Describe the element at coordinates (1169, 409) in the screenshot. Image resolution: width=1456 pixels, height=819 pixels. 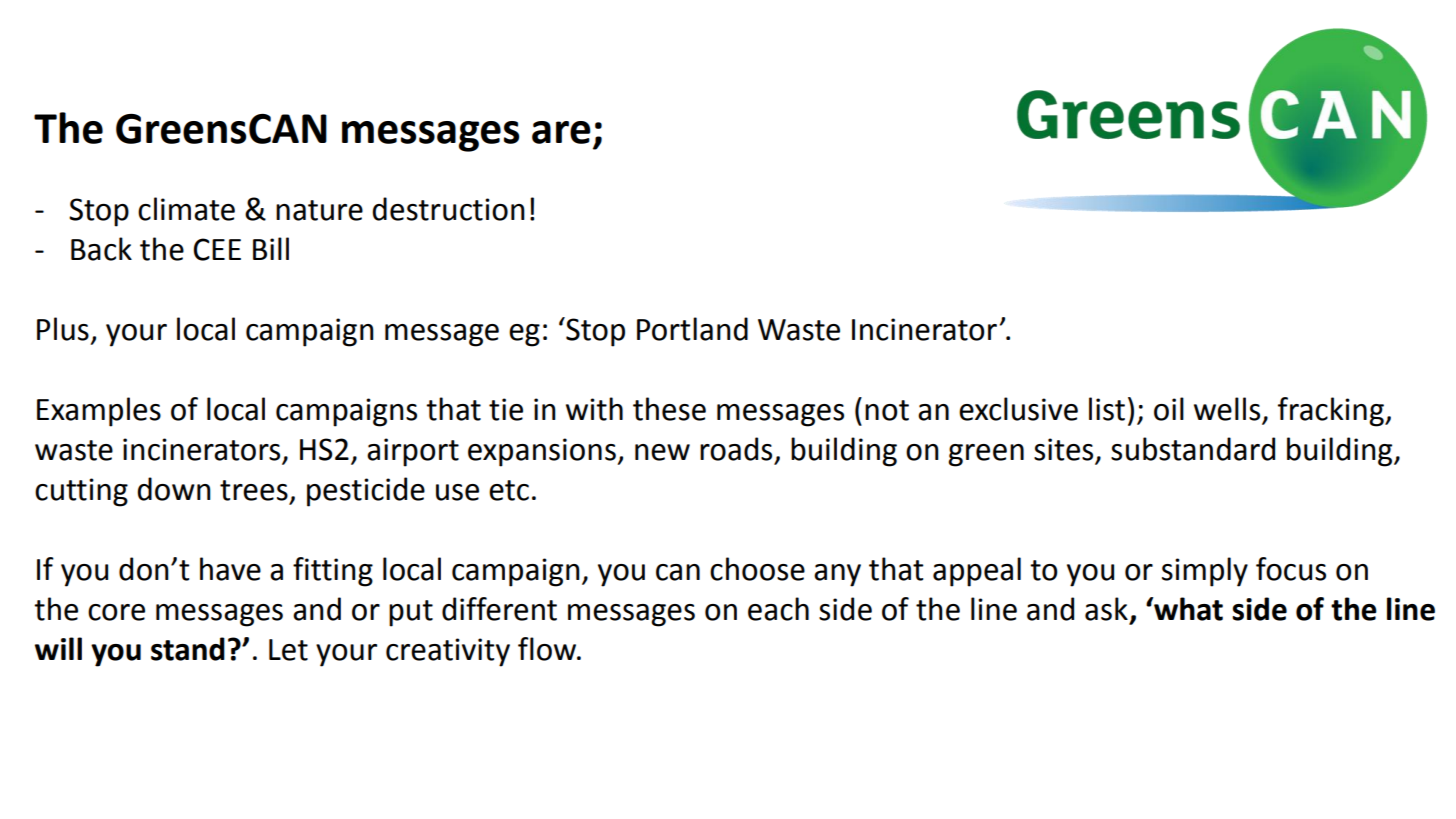
I see `oil` at that location.
